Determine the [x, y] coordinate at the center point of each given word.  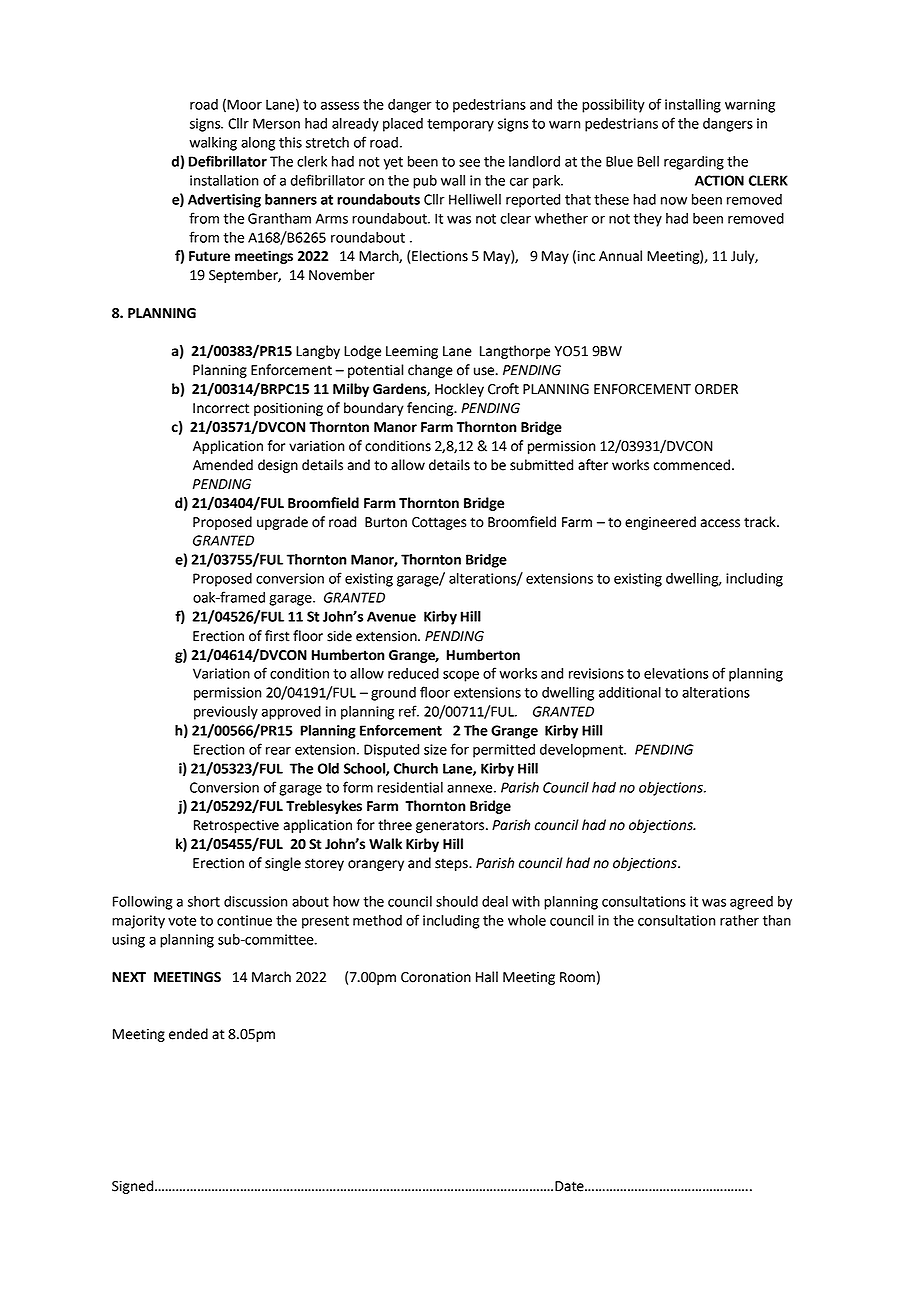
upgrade [282, 523]
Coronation [436, 977]
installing [693, 106]
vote [182, 921]
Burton [386, 522]
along [258, 144]
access [720, 523]
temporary [460, 125]
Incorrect [221, 408]
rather [739, 920]
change [430, 371]
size [435, 749]
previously [226, 713]
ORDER [716, 389]
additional [630, 692]
